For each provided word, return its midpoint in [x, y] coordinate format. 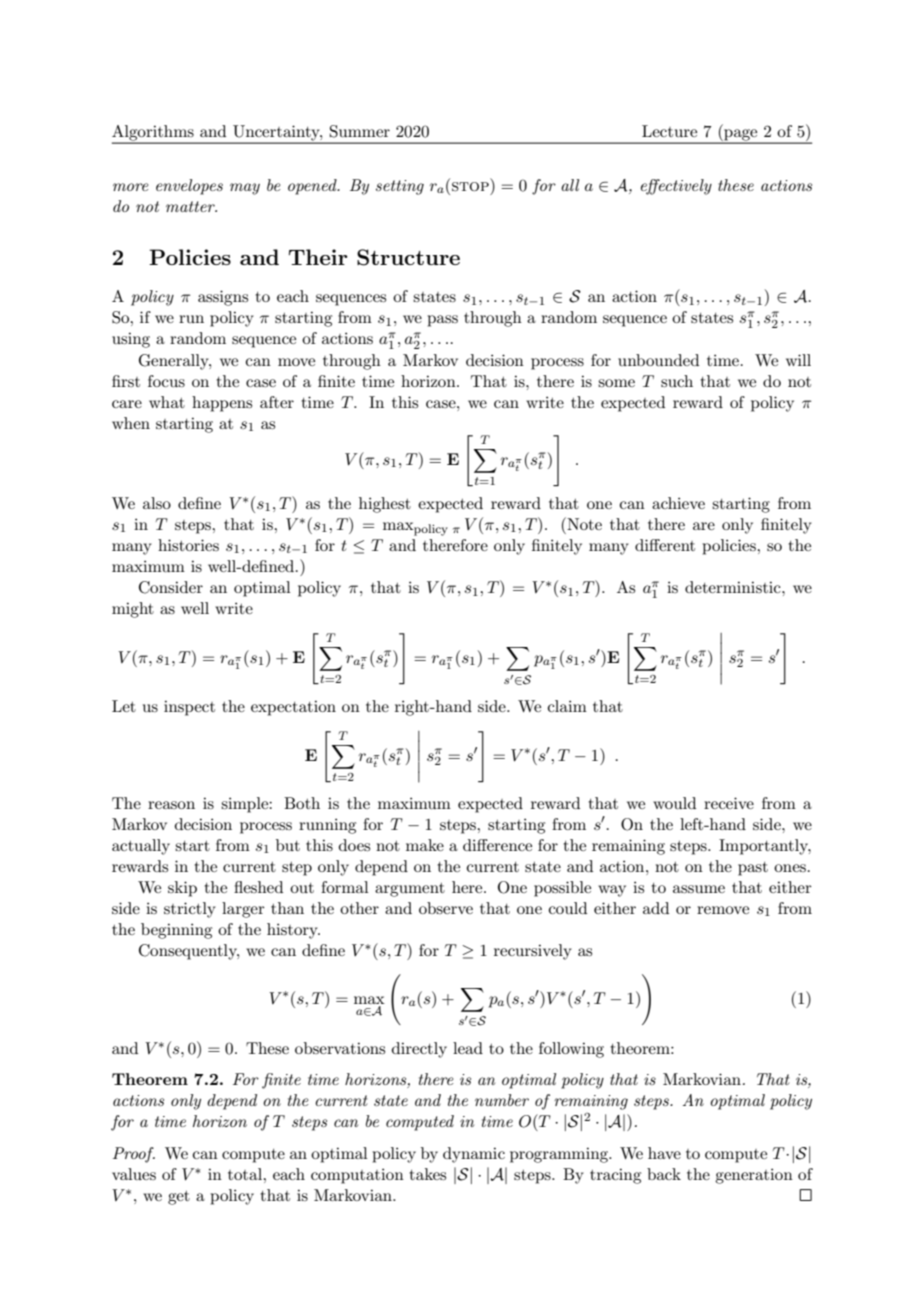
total [246, 1174]
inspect [189, 708]
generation [754, 1176]
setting [400, 187]
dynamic [474, 1155]
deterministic [734, 587]
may [245, 189]
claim [567, 706]
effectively [676, 187]
